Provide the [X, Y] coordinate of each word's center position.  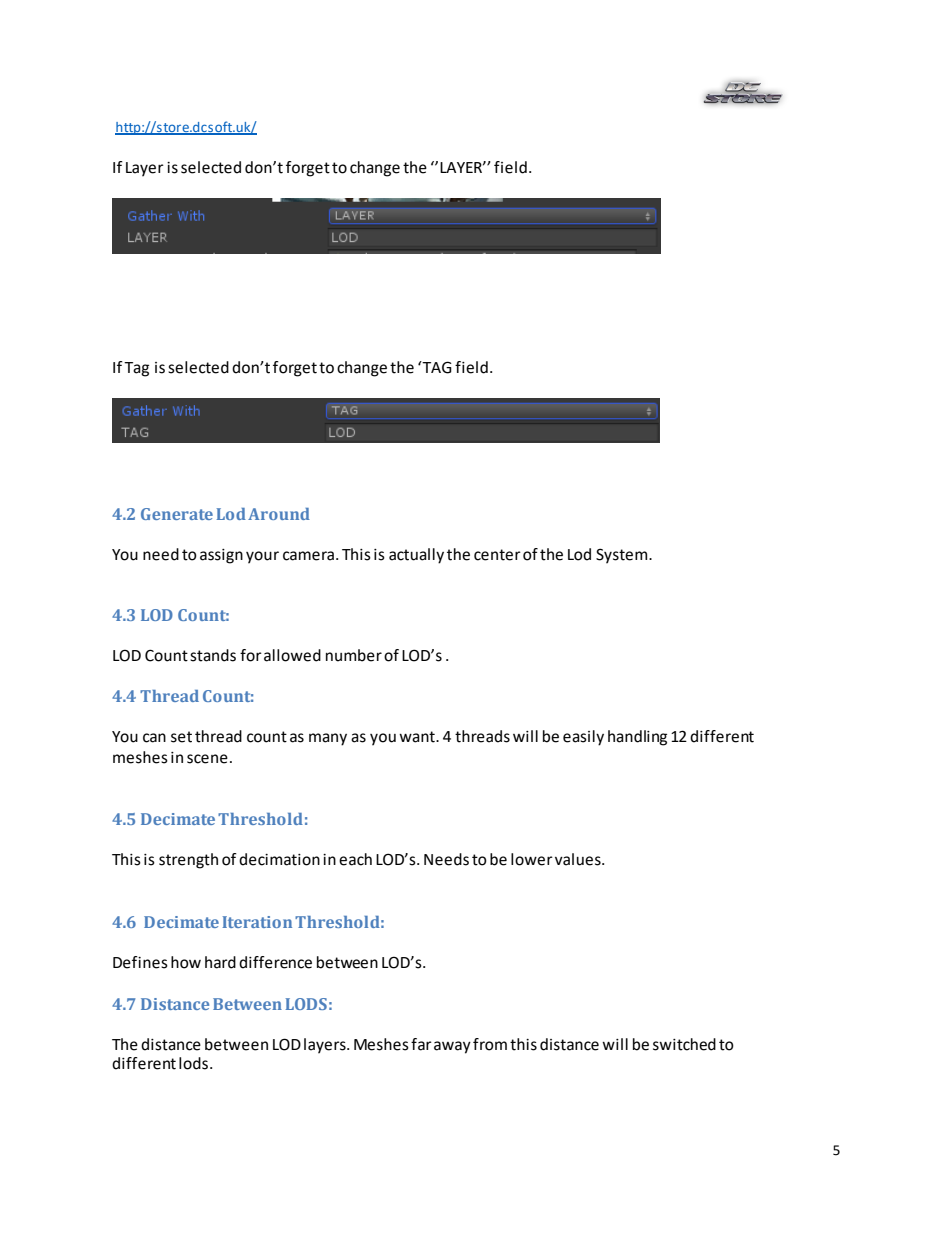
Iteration [257, 922]
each [355, 859]
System [623, 556]
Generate [177, 514]
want [418, 737]
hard [220, 962]
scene [207, 759]
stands [213, 655]
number [354, 655]
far [421, 1044]
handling [637, 738]
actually [416, 556]
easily [583, 738]
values [579, 859]
